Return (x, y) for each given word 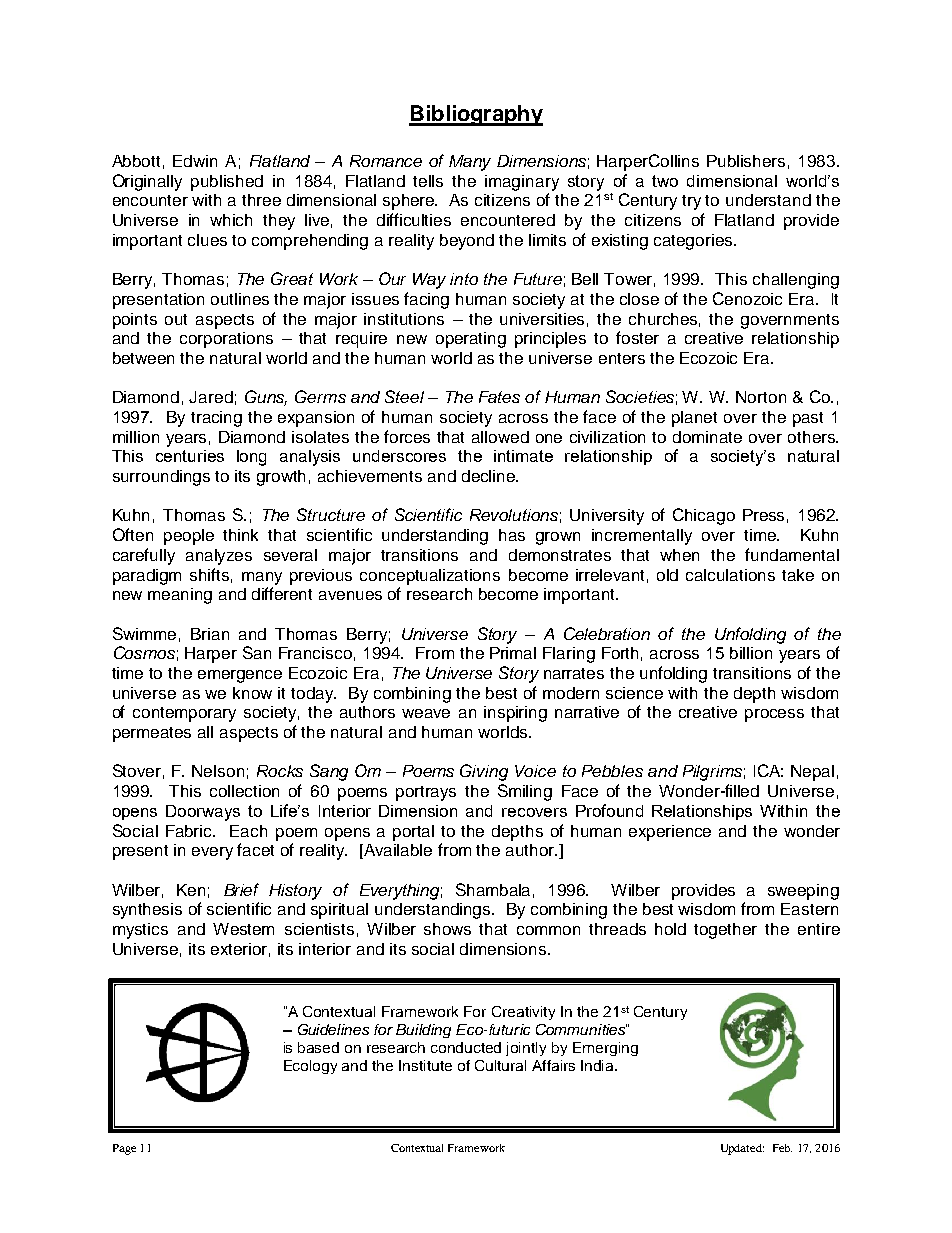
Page (124, 1149)
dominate (707, 437)
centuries (190, 456)
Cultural (500, 1065)
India (598, 1065)
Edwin (195, 161)
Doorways (203, 813)
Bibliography (476, 115)
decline (489, 476)
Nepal (812, 773)
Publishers (746, 161)
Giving (484, 772)
